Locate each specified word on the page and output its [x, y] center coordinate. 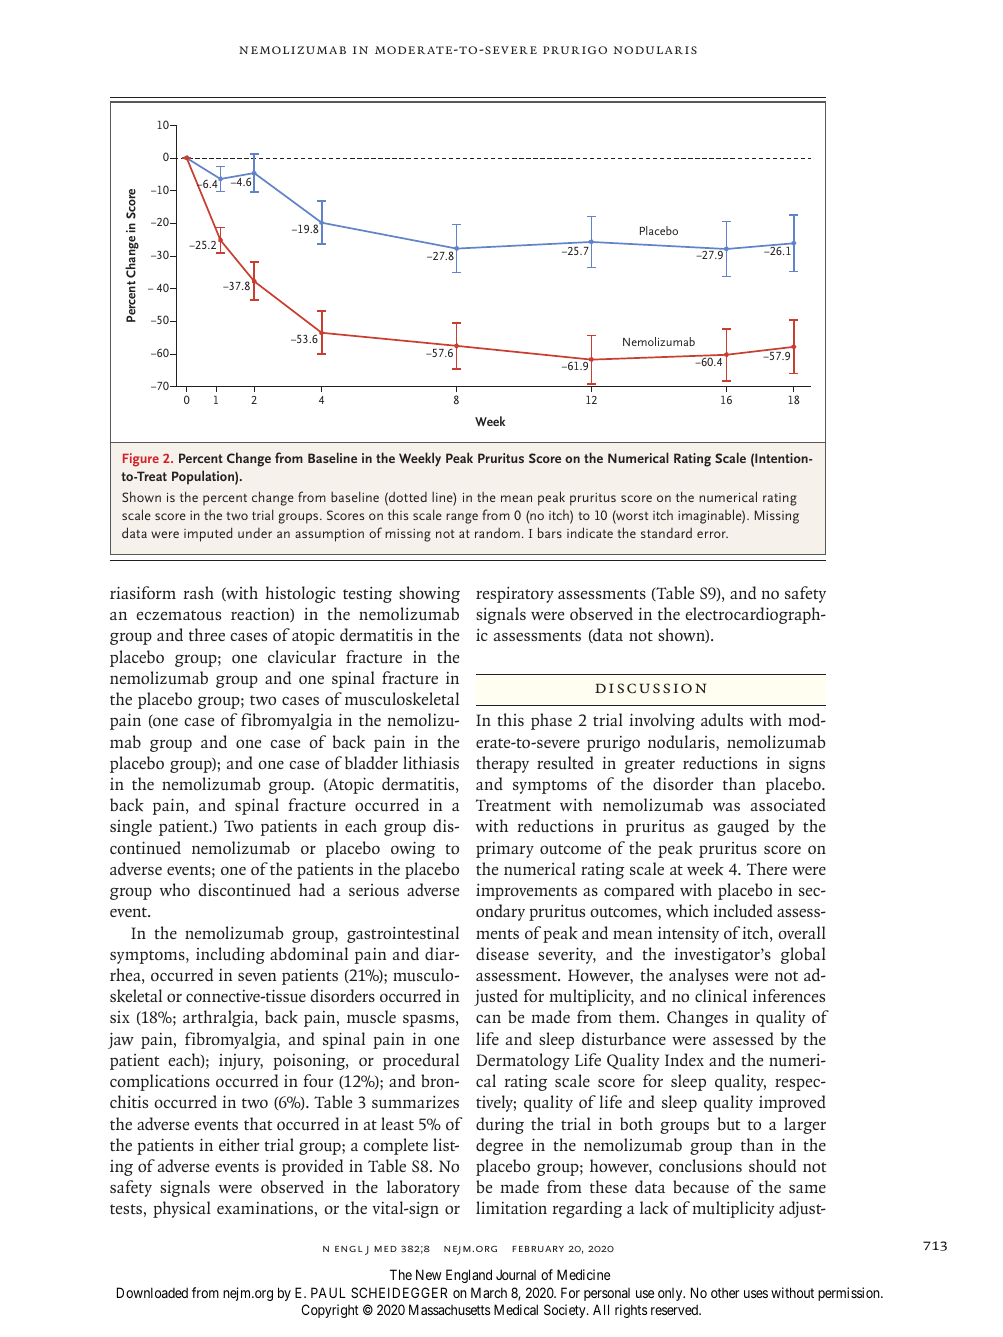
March [489, 1292]
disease [502, 953]
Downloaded [152, 1292]
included [743, 911]
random [497, 533]
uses [756, 1294]
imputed [208, 534]
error [712, 534]
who [175, 889]
